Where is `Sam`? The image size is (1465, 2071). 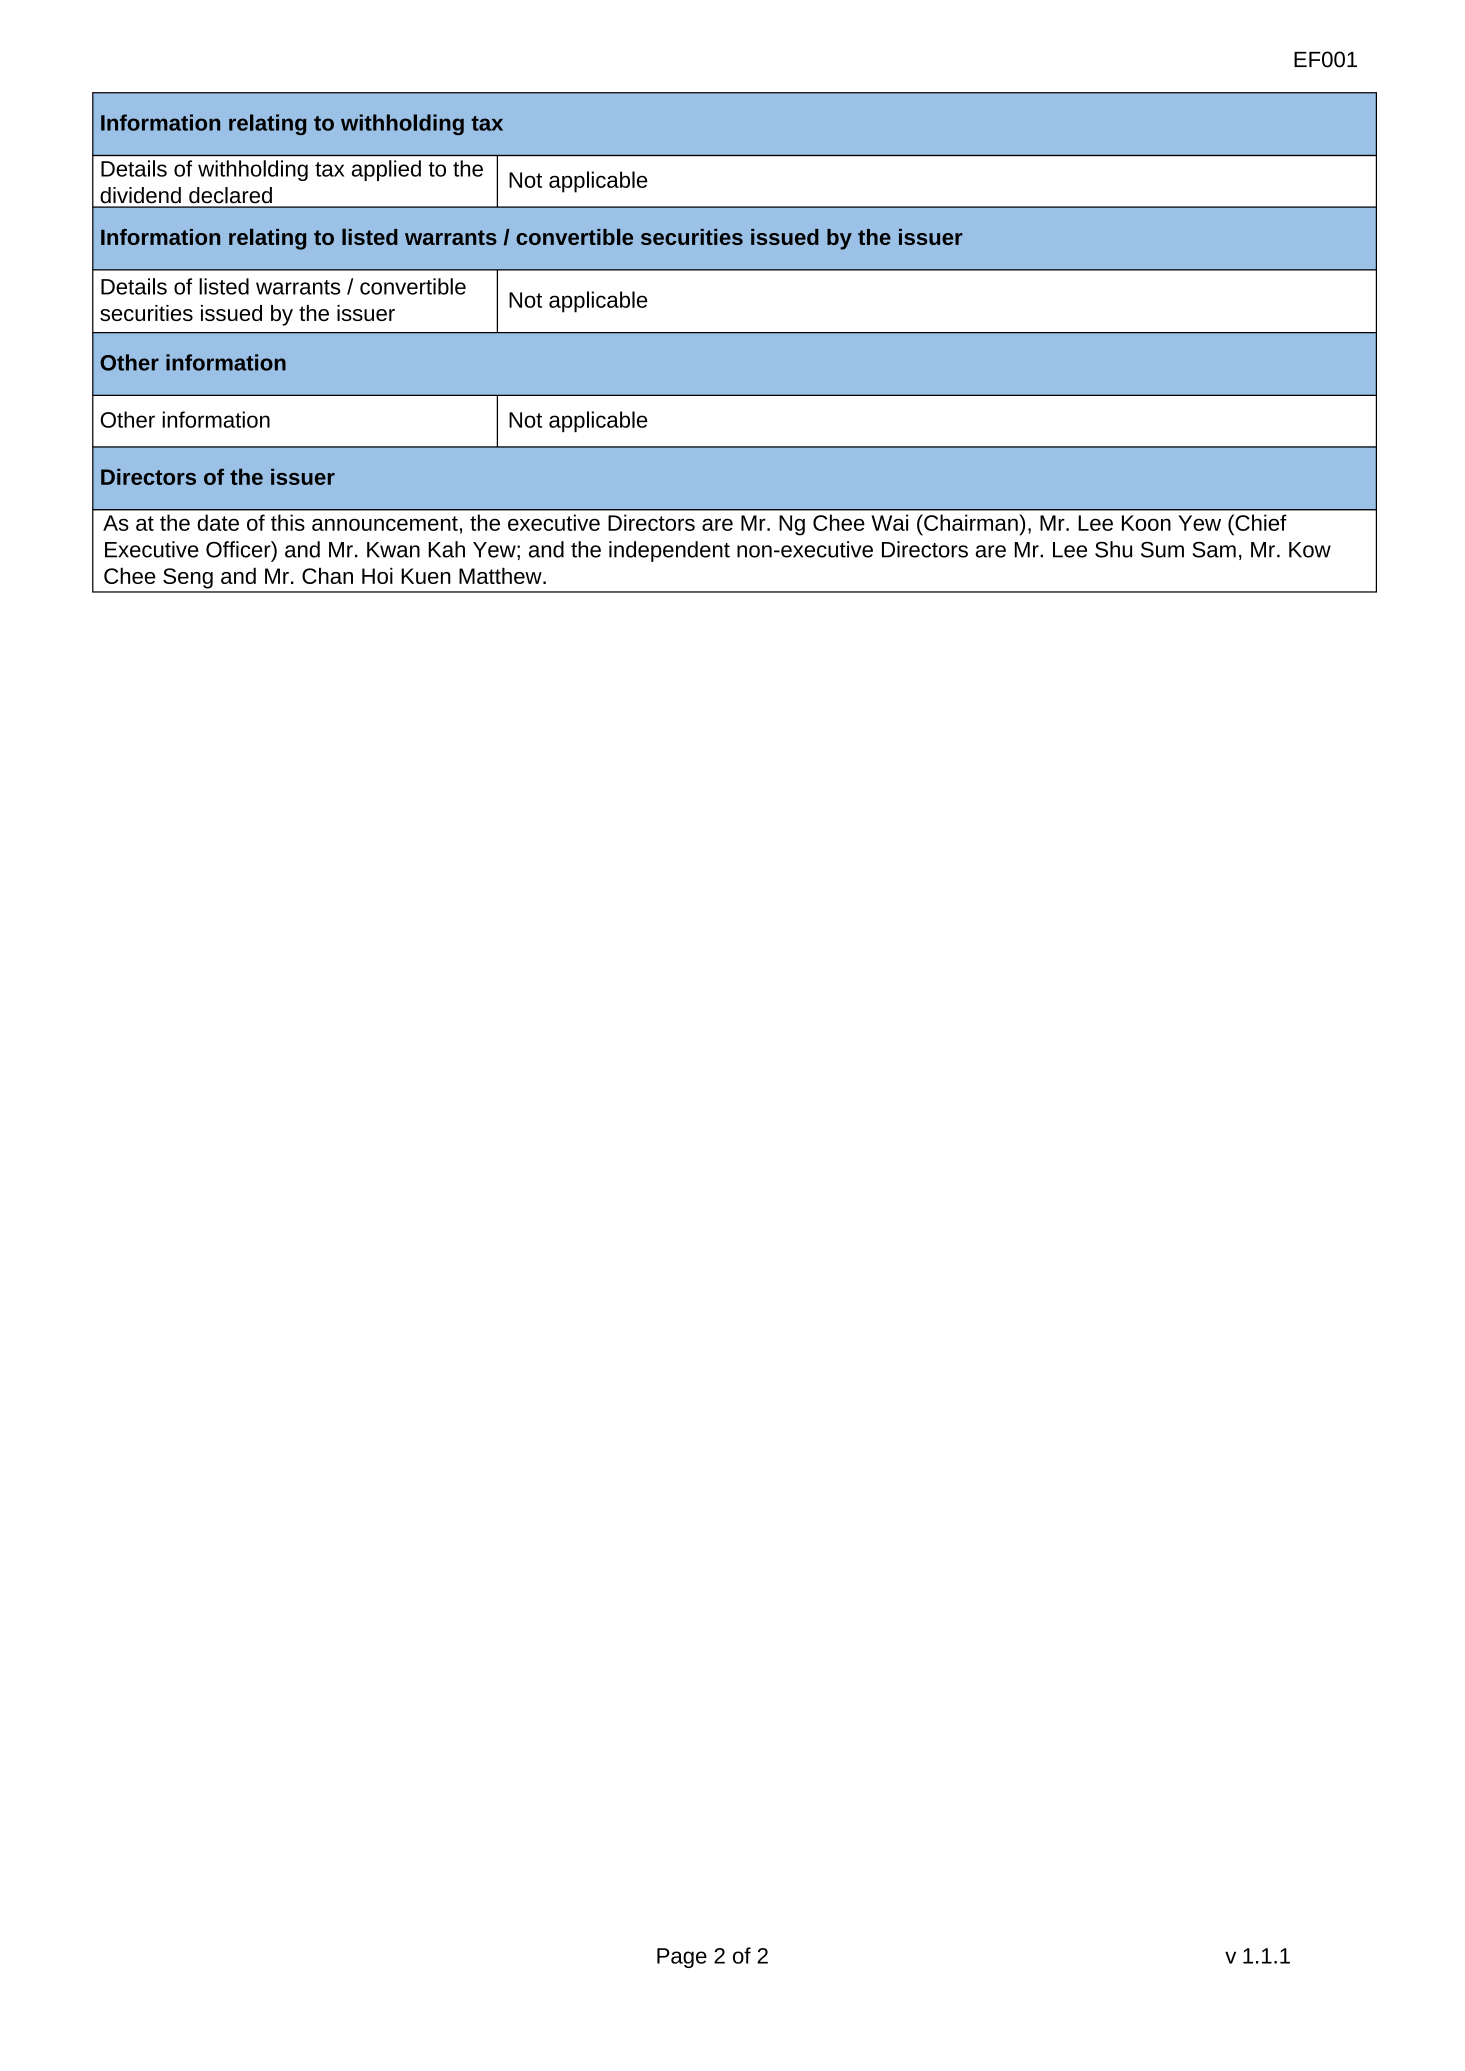
Sam is located at coordinates (1214, 550).
